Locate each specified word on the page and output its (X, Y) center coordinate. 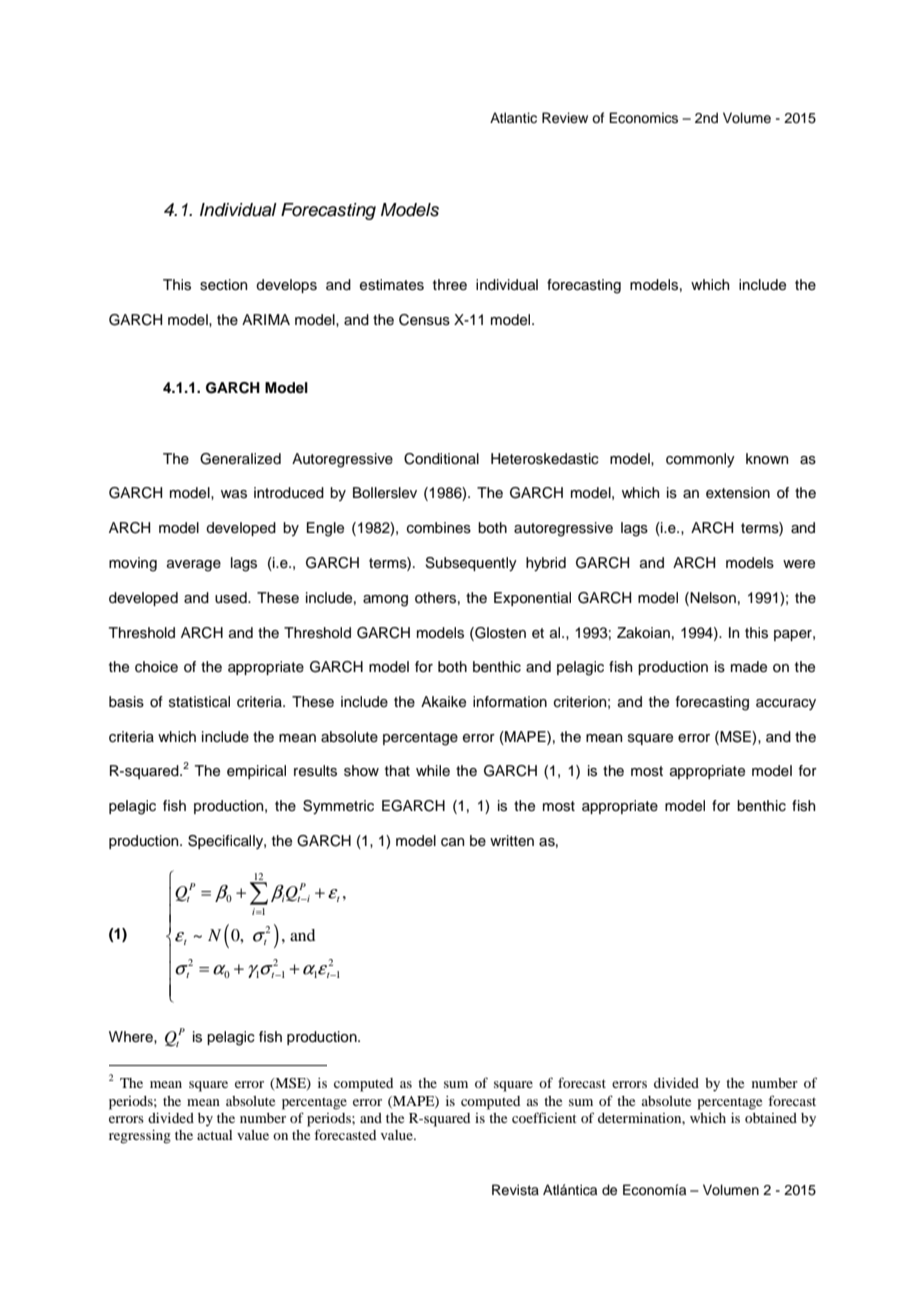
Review (565, 118)
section (223, 285)
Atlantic (513, 118)
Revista (515, 1190)
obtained (771, 1118)
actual (214, 1135)
